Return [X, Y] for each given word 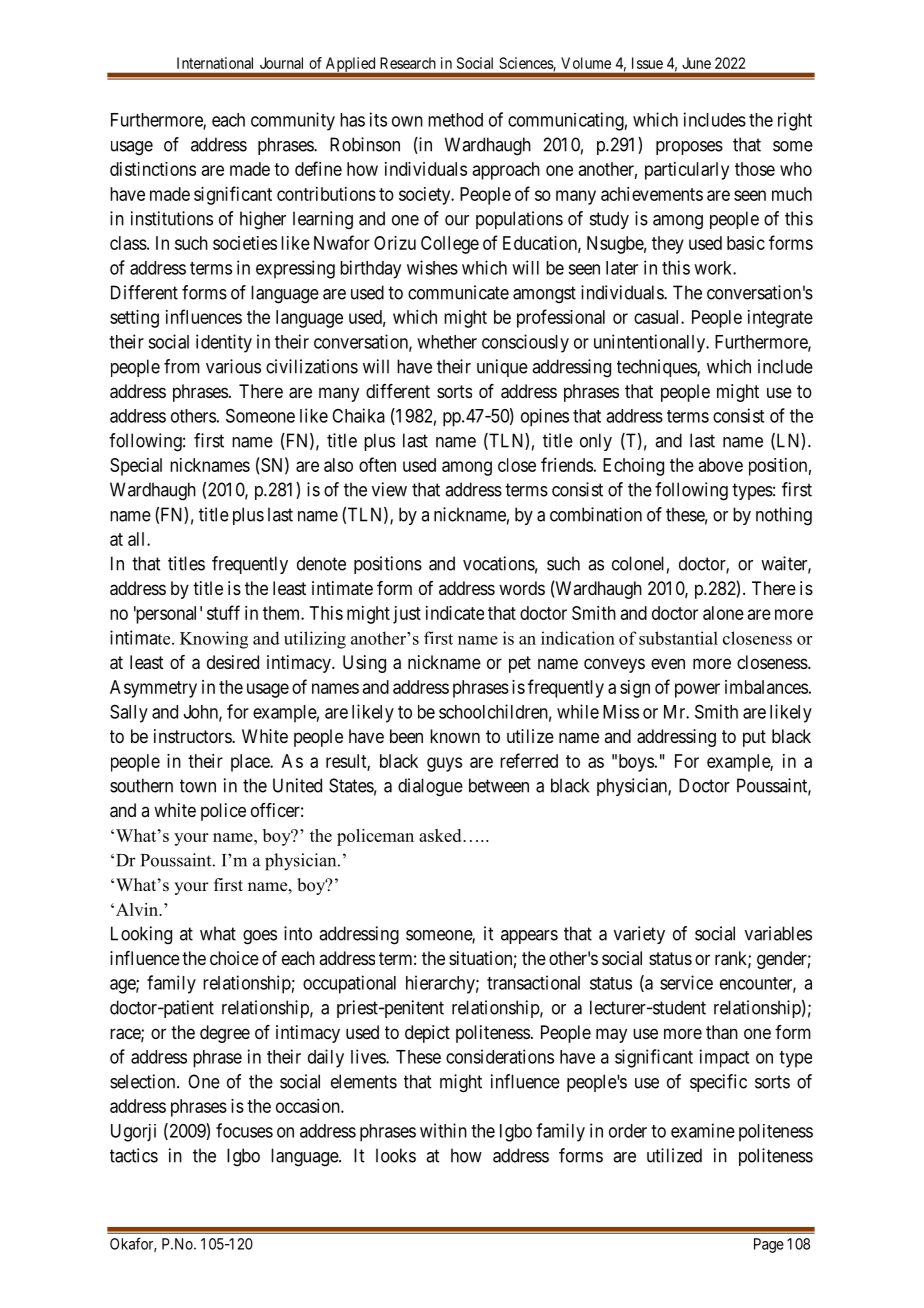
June [696, 63]
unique [502, 368]
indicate [455, 613]
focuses [244, 1130]
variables [778, 933]
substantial [678, 638]
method [455, 120]
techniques [657, 368]
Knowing [214, 640]
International [215, 63]
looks [396, 1155]
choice [234, 958]
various [233, 366]
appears [529, 937]
